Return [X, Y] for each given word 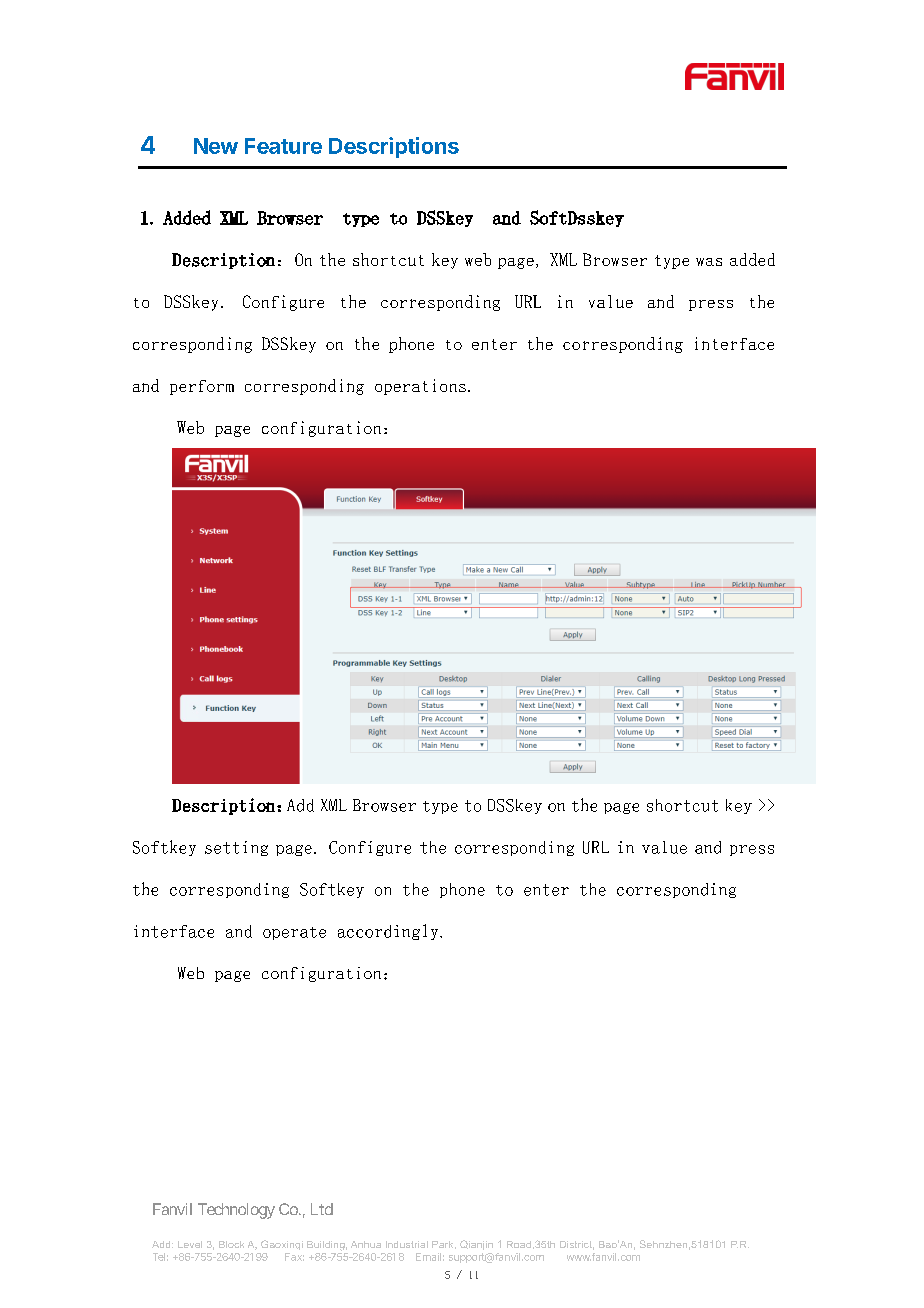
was [709, 262]
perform [202, 387]
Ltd [322, 1209]
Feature [283, 146]
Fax [294, 1257]
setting [236, 848]
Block [231, 1244]
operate [294, 933]
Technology [236, 1211]
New [216, 146]
